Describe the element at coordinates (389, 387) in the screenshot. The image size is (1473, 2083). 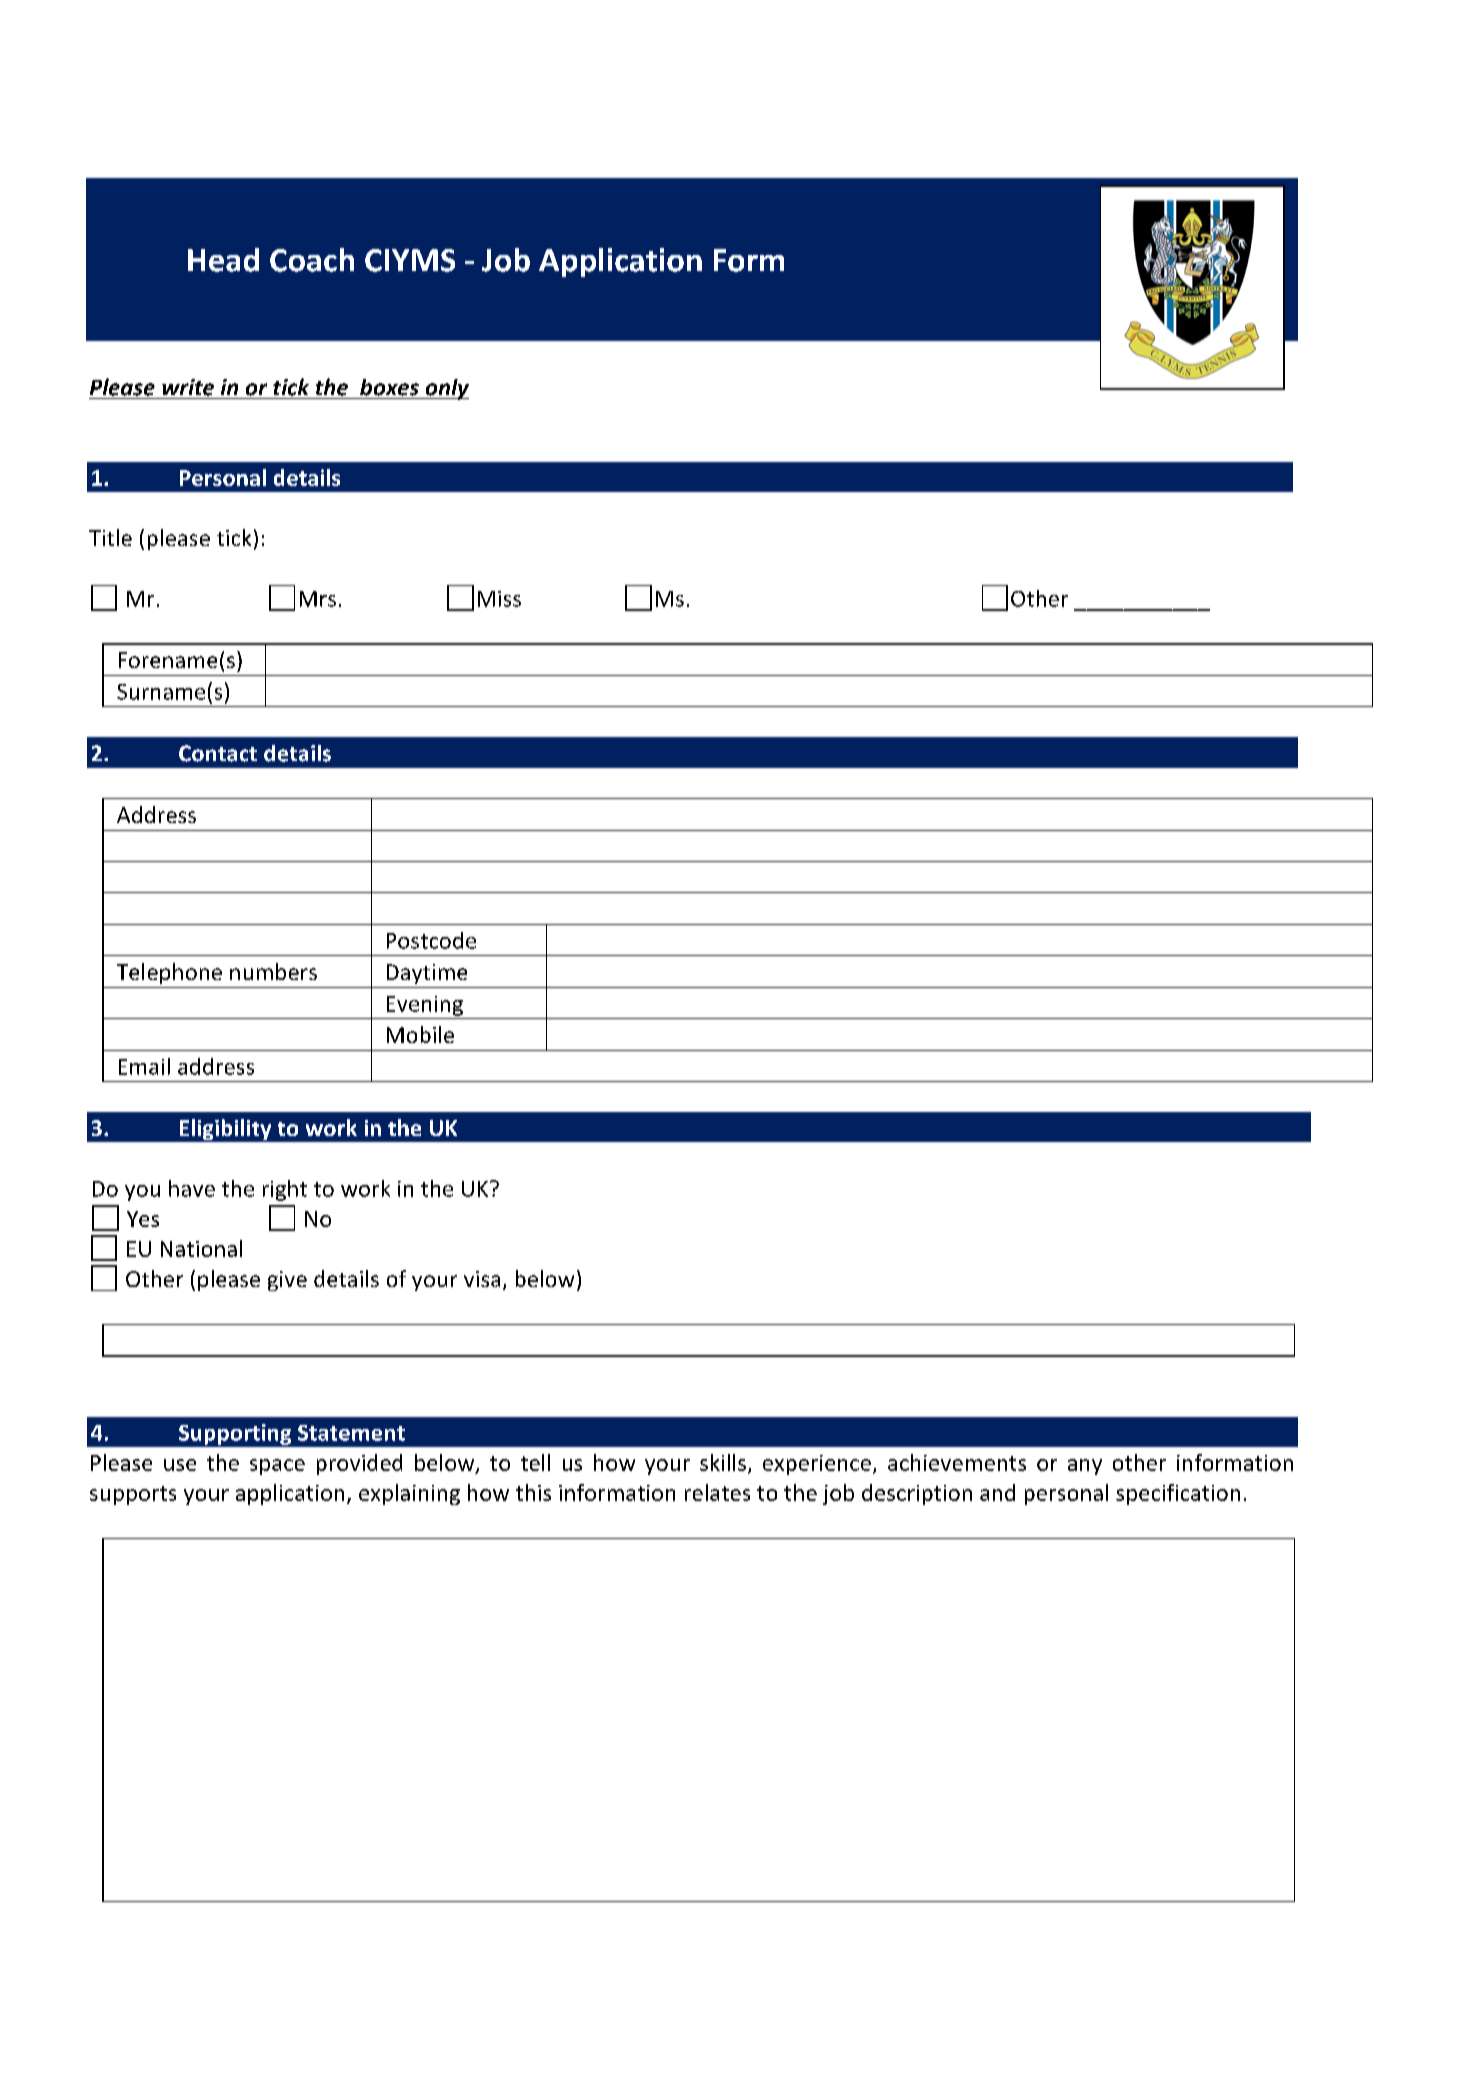
I see `boxes` at that location.
